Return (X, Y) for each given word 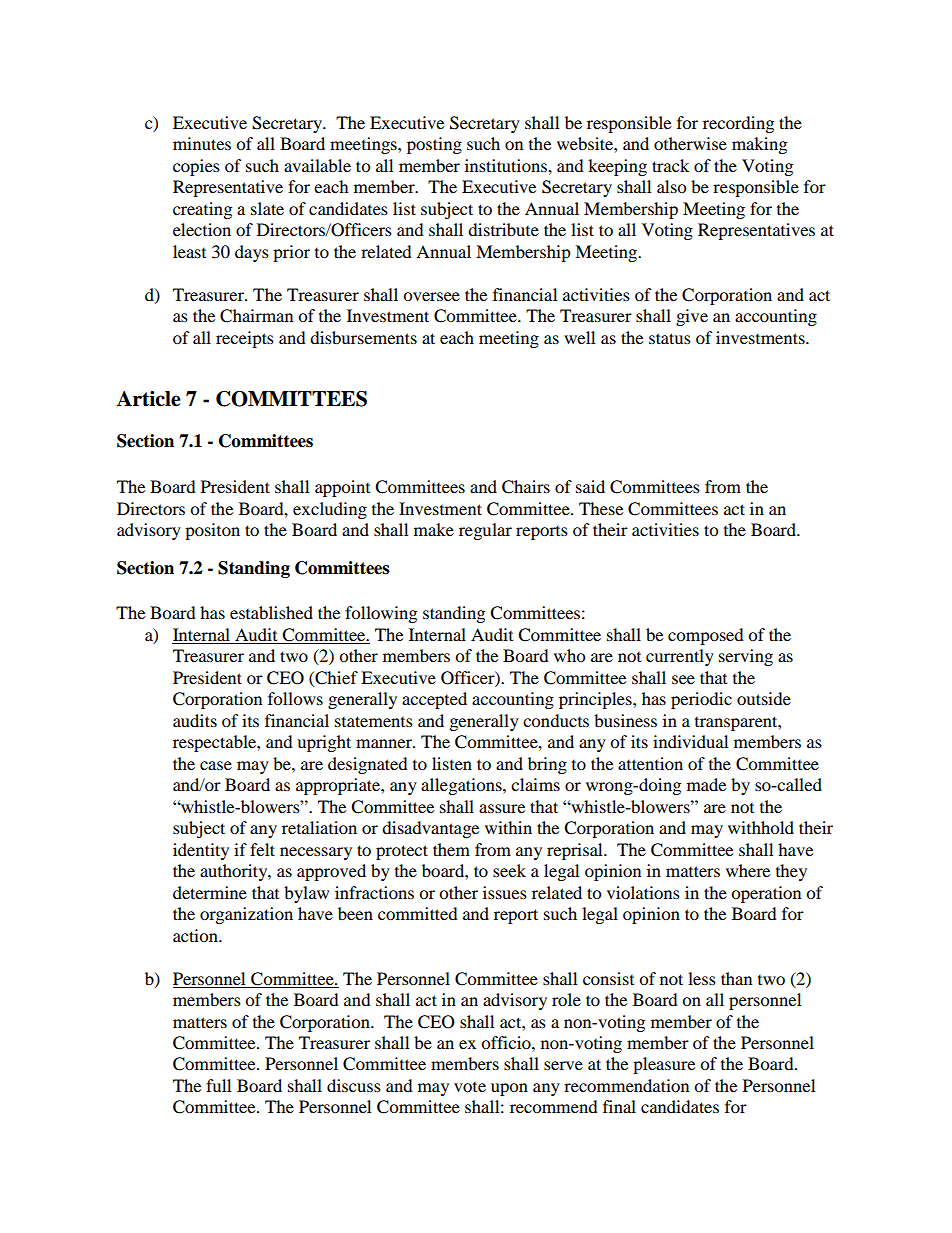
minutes (202, 143)
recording (738, 124)
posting (434, 145)
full (218, 1085)
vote (470, 1087)
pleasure (664, 1065)
